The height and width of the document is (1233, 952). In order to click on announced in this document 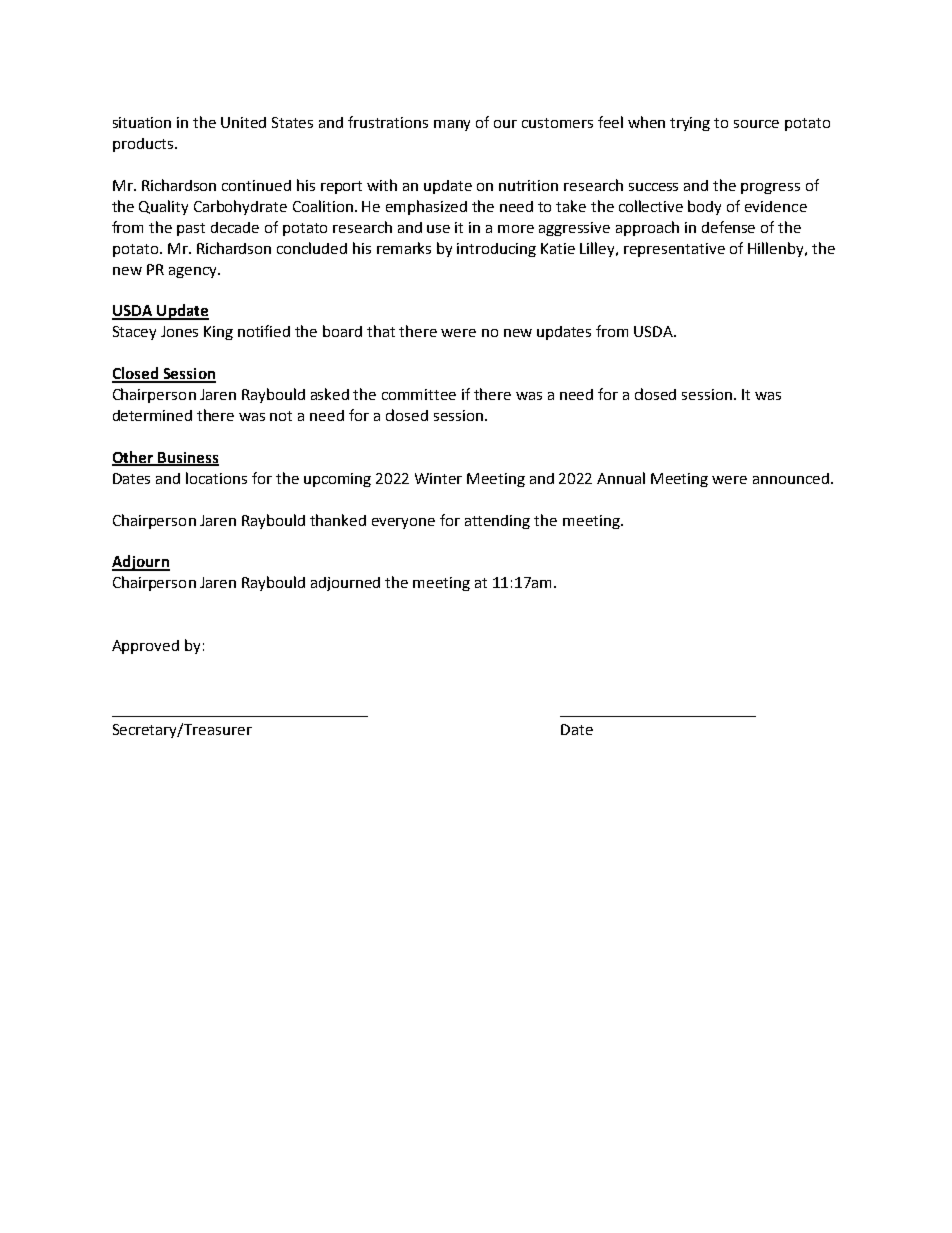, I will do `click(791, 478)`.
